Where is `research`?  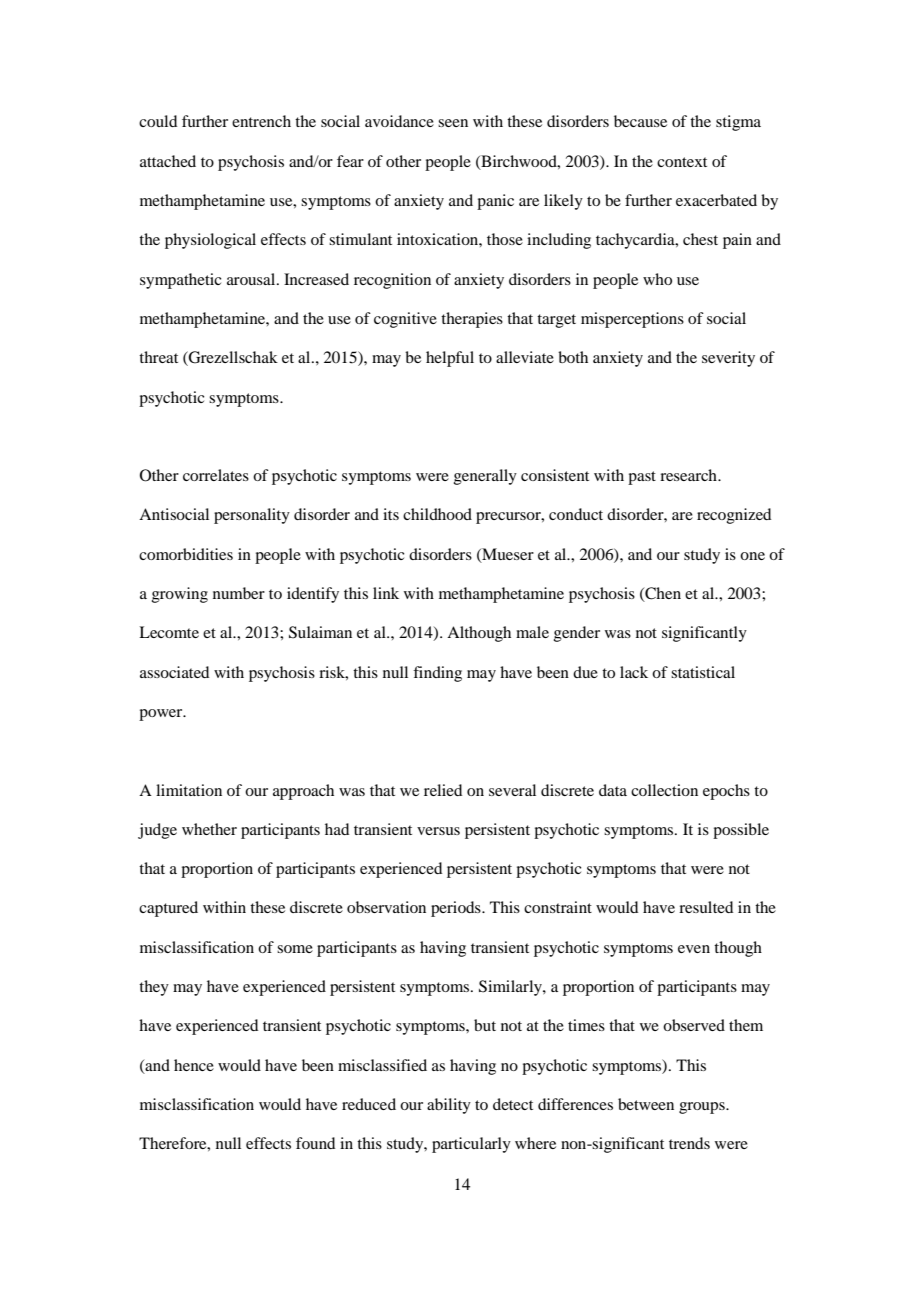 research is located at coordinates (689, 475).
